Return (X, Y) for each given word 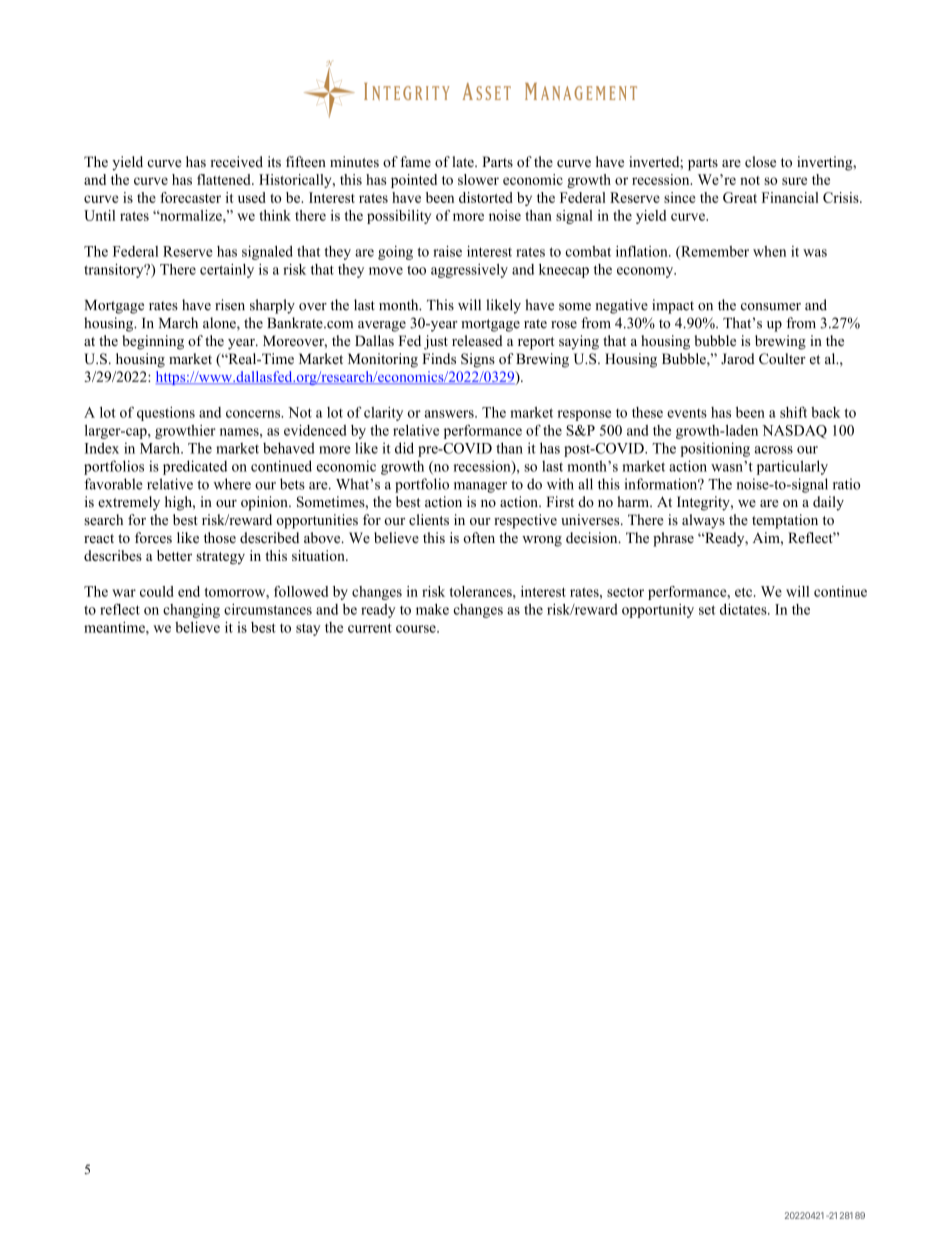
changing (191, 610)
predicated (195, 467)
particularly (792, 467)
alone (220, 324)
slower (478, 179)
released (477, 340)
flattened (225, 179)
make (432, 609)
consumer (771, 307)
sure (794, 181)
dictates (744, 609)
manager (480, 487)
